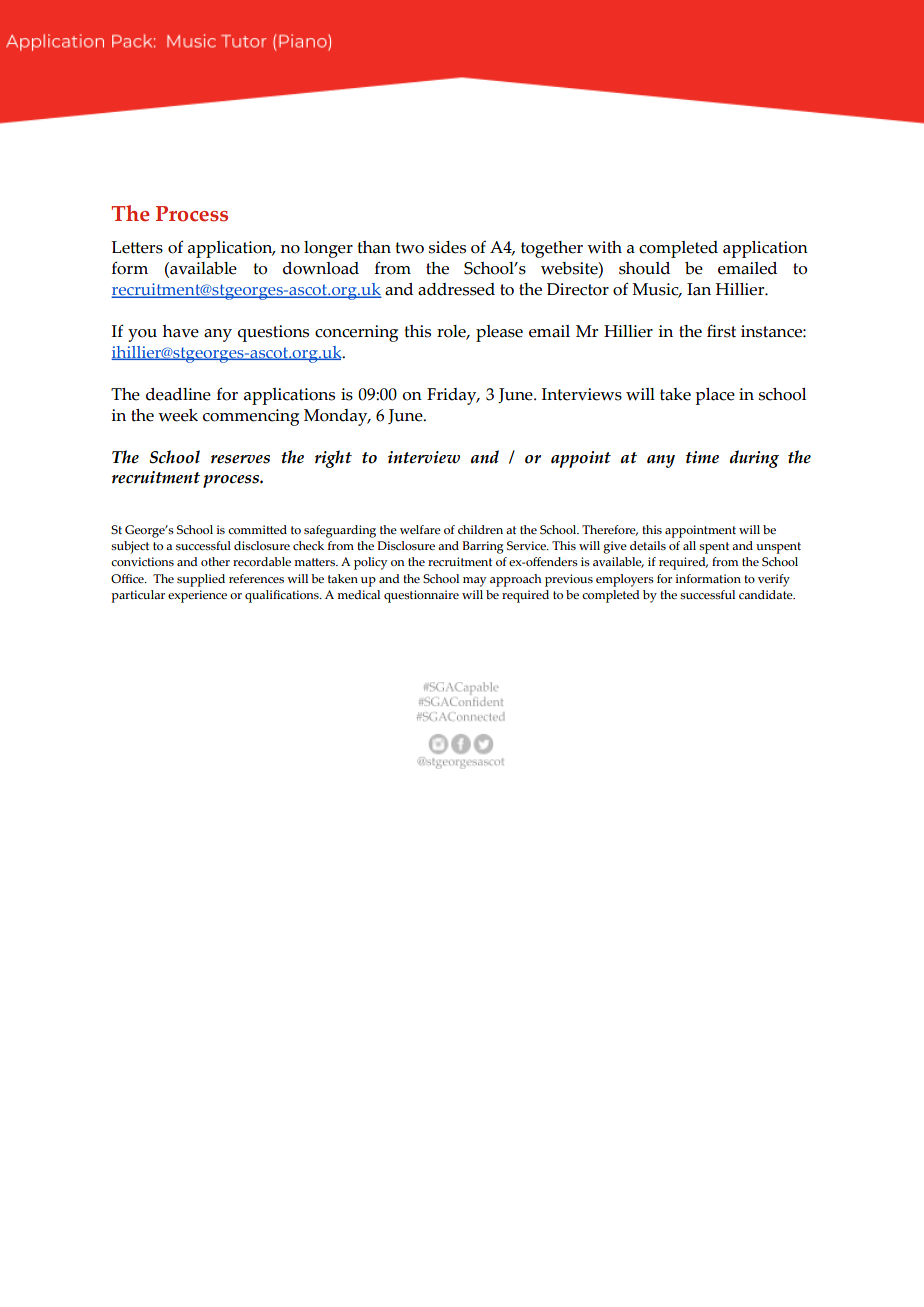 Image resolution: width=924 pixels, height=1307 pixels. What do you see at coordinates (474, 582) in the page?
I see `may` at bounding box center [474, 582].
